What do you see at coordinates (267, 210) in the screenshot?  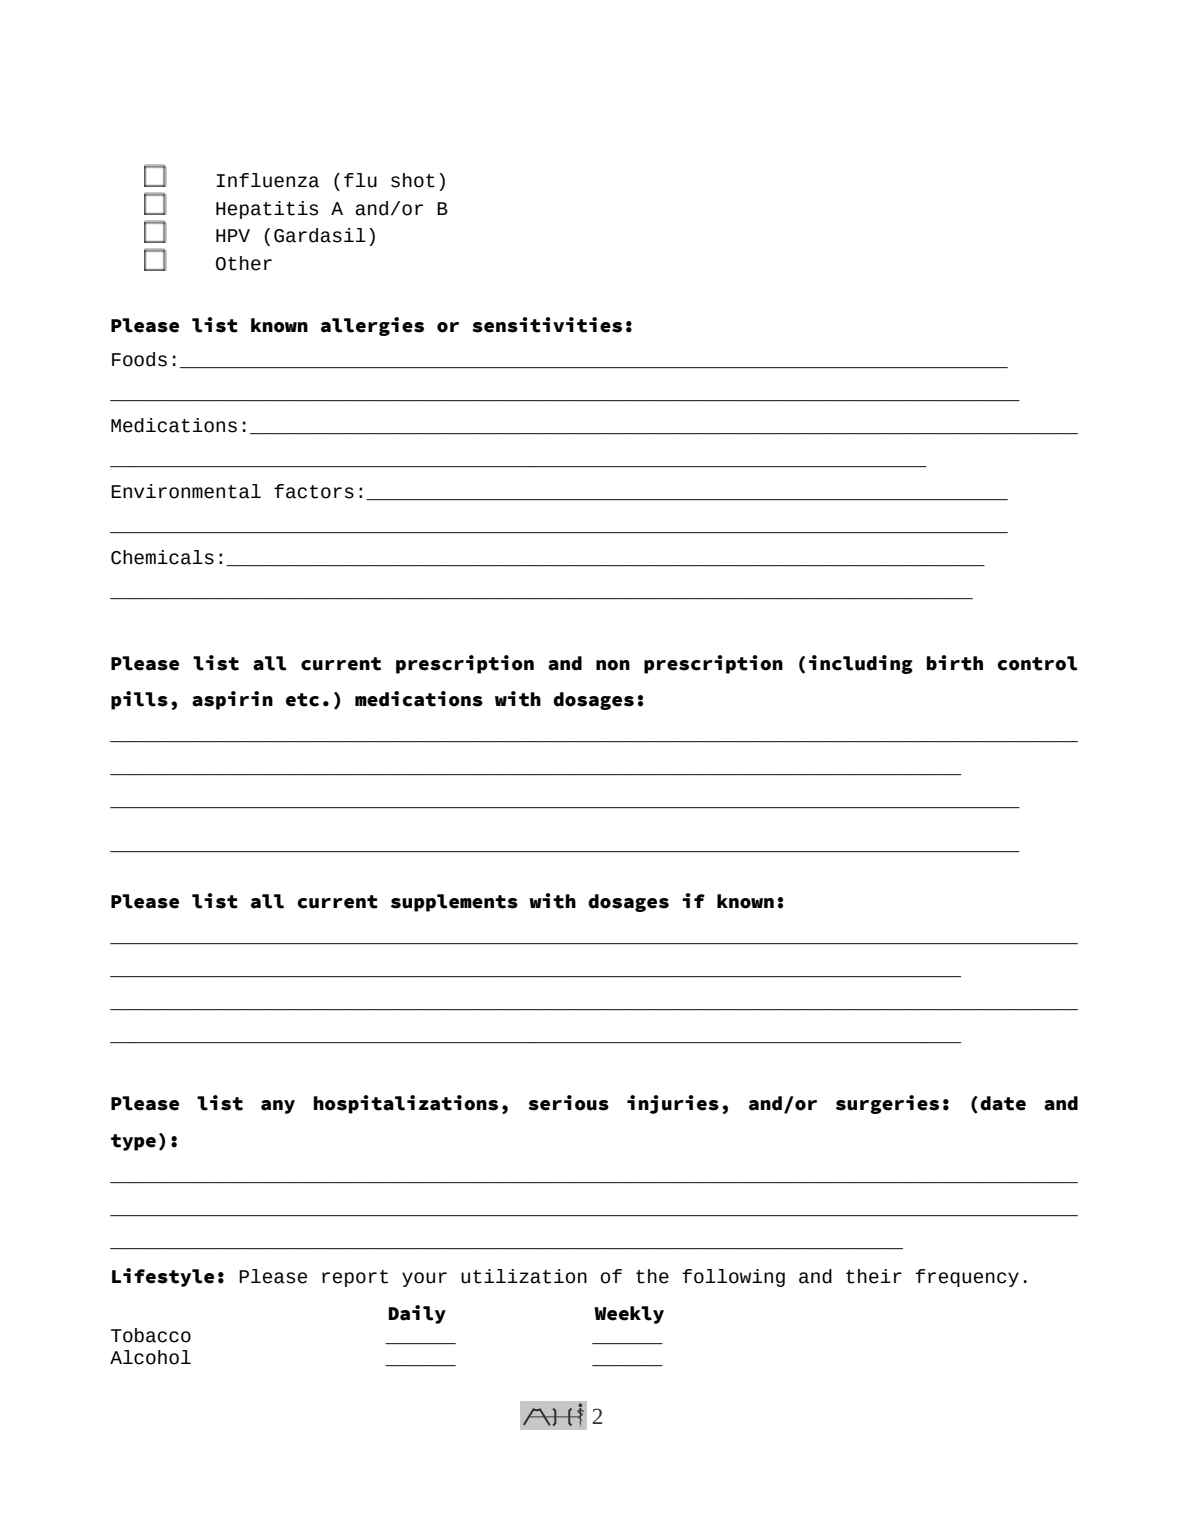 I see `Hepatitis` at bounding box center [267, 210].
